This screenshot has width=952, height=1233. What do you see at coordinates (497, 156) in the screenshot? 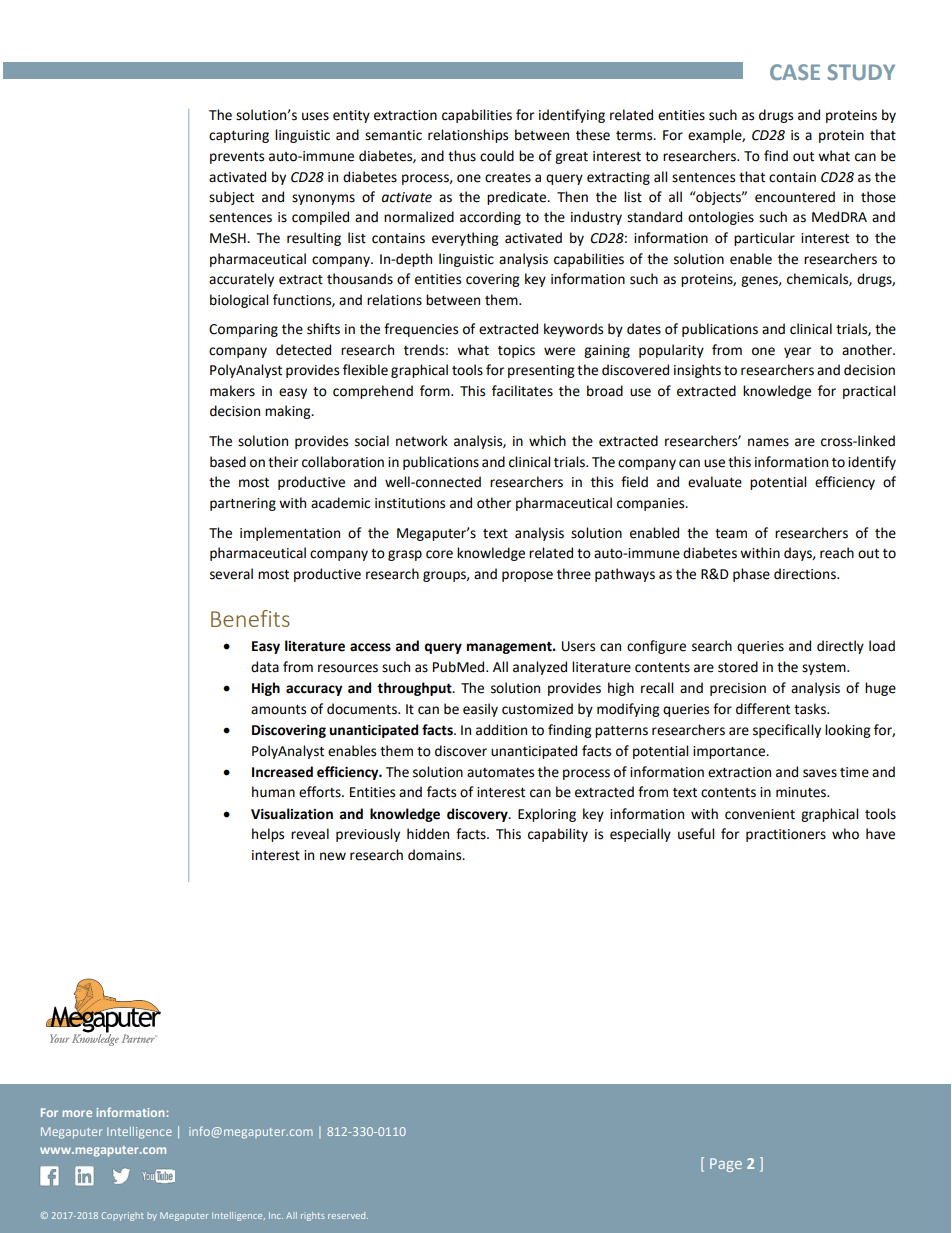
I see `could` at bounding box center [497, 156].
